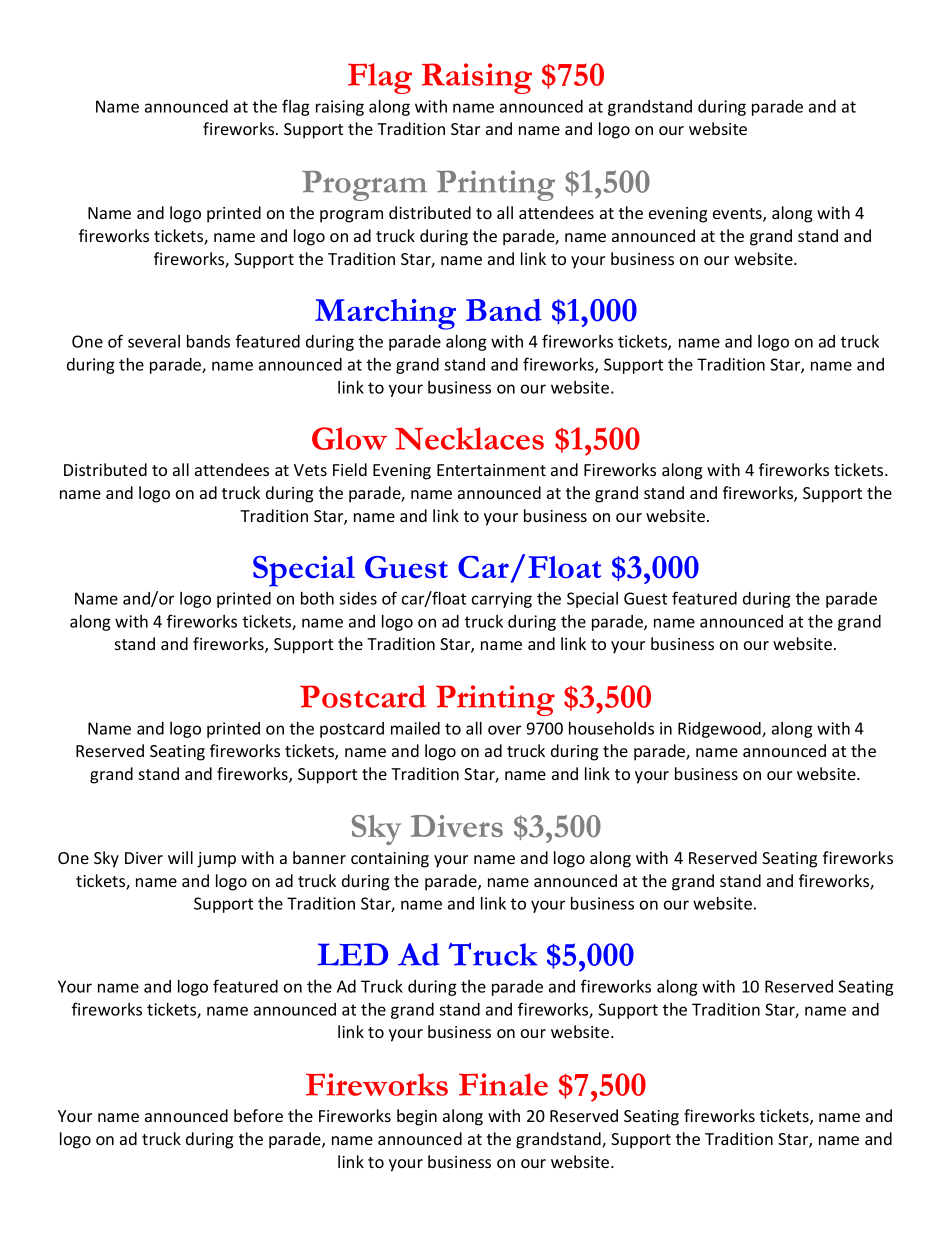 Image resolution: width=952 pixels, height=1233 pixels. Describe the element at coordinates (415, 728) in the page. I see `mailed` at that location.
